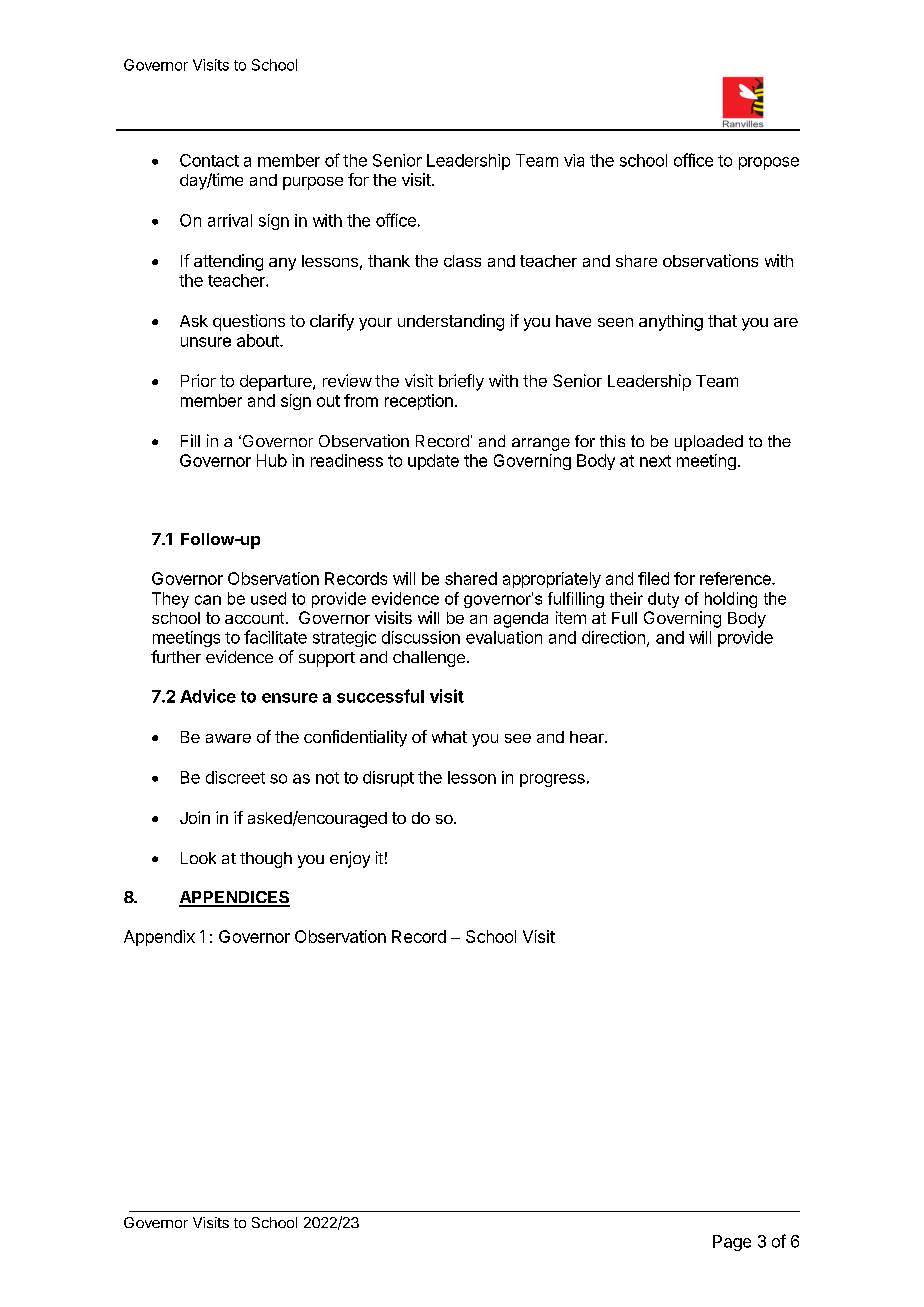 This document has width=924, height=1307. I want to click on APPENDICES, so click(234, 898).
